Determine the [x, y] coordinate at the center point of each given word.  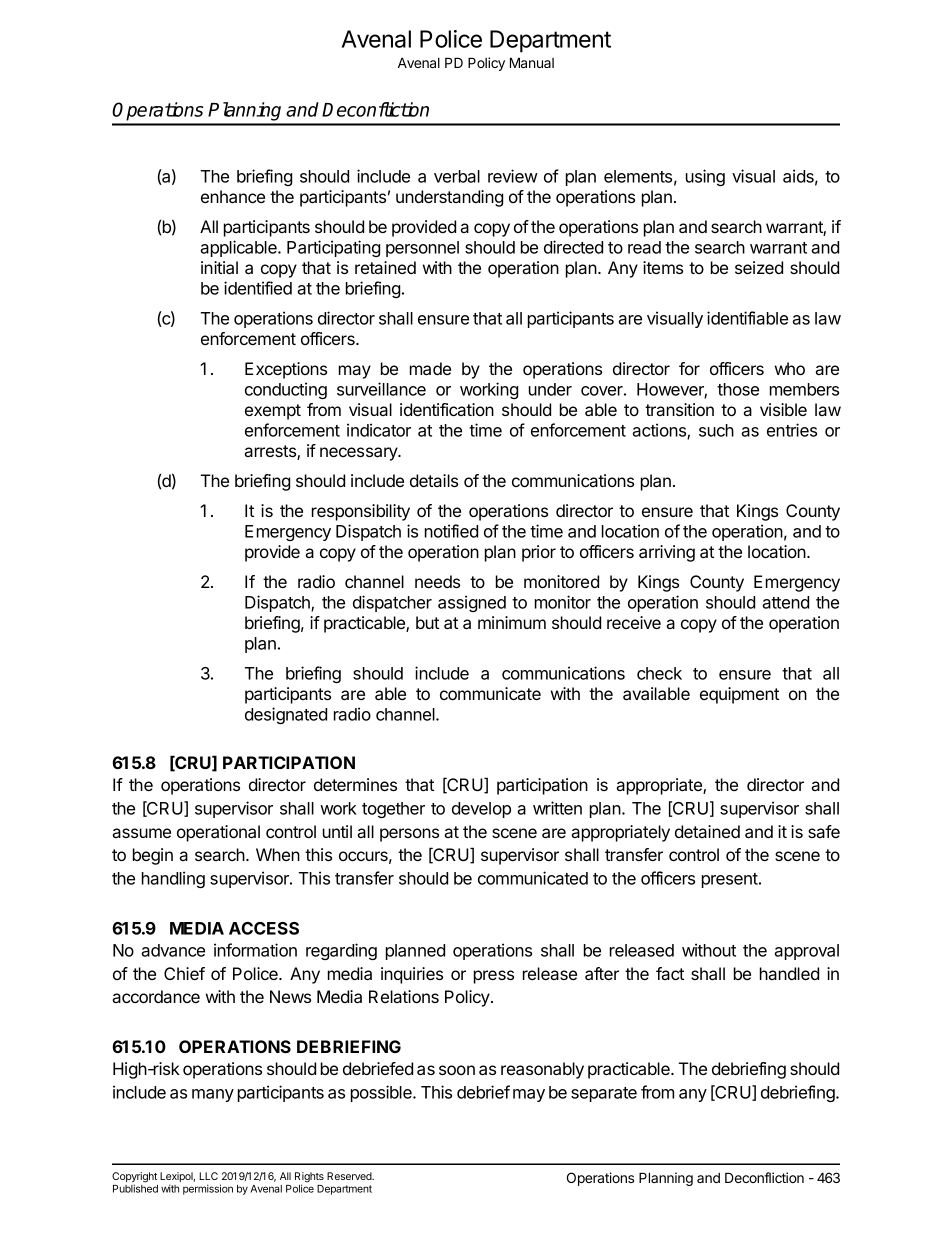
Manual [532, 62]
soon [457, 1070]
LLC [208, 1176]
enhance [233, 196]
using [705, 177]
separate [604, 1094]
